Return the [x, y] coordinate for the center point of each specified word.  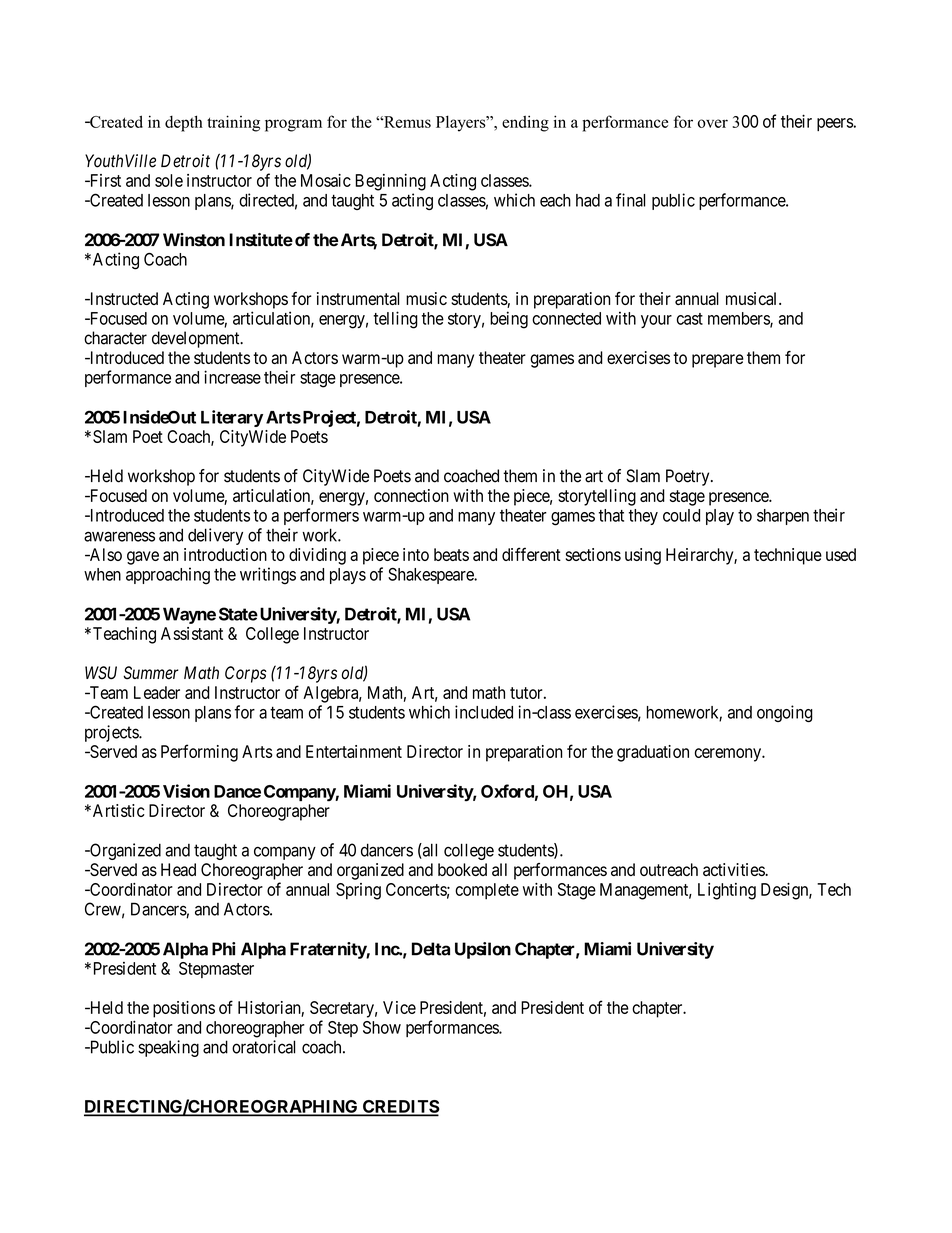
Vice [399, 1007]
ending [525, 123]
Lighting [727, 891]
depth [184, 123]
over [713, 123]
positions [184, 1009]
